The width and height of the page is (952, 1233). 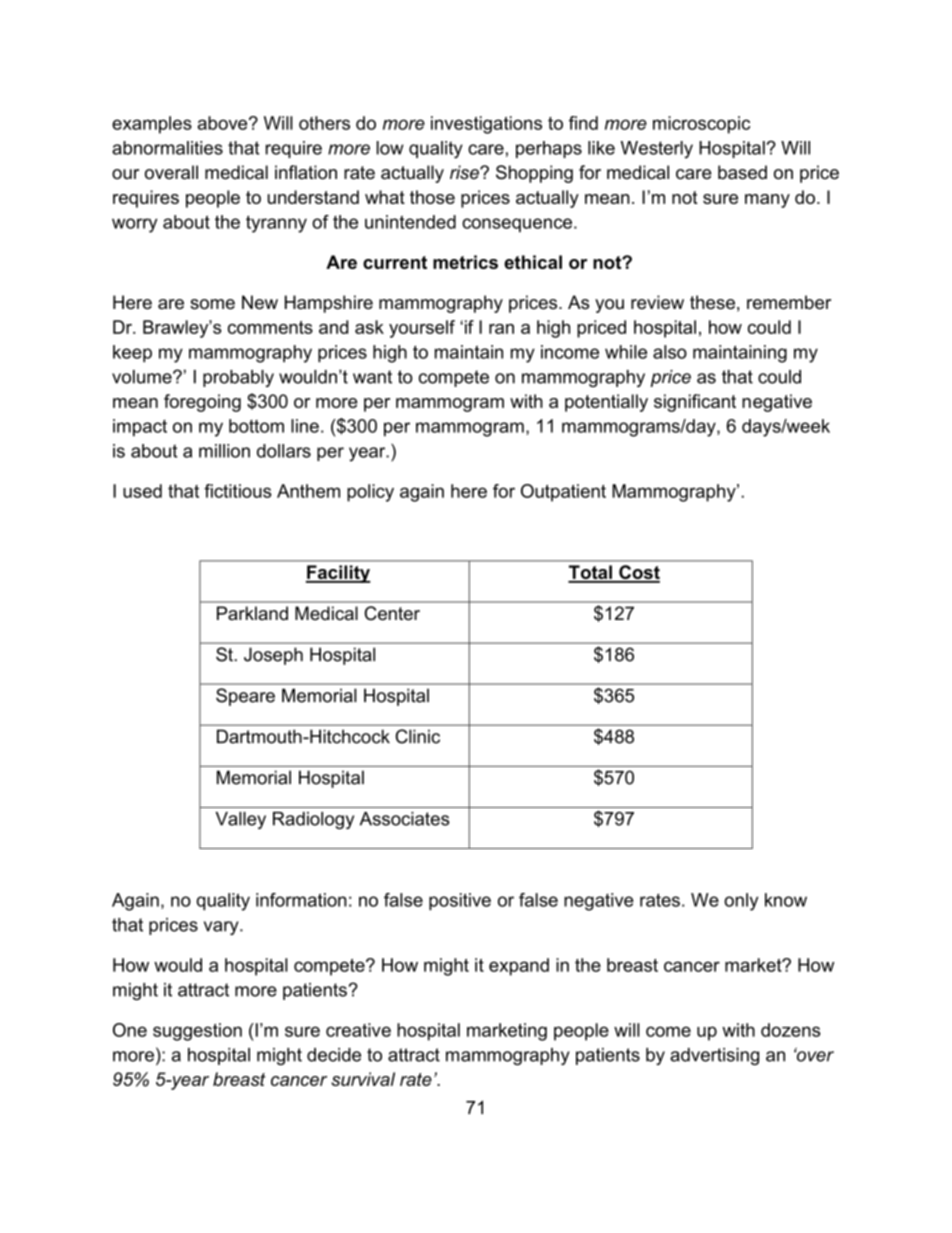 I want to click on Outpatient, so click(x=563, y=493).
